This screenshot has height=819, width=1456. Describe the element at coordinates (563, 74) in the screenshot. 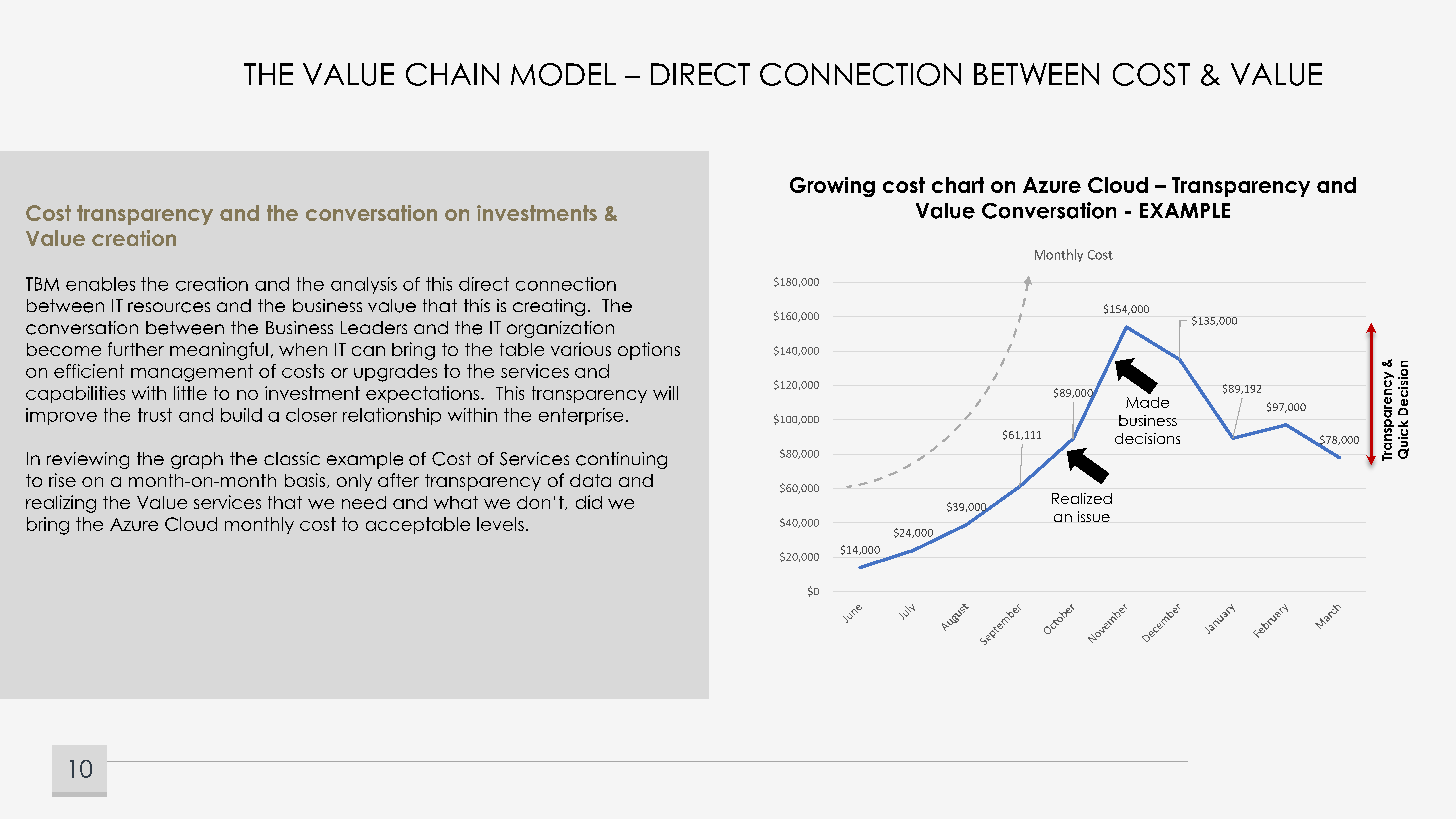

I see `MODEL` at that location.
